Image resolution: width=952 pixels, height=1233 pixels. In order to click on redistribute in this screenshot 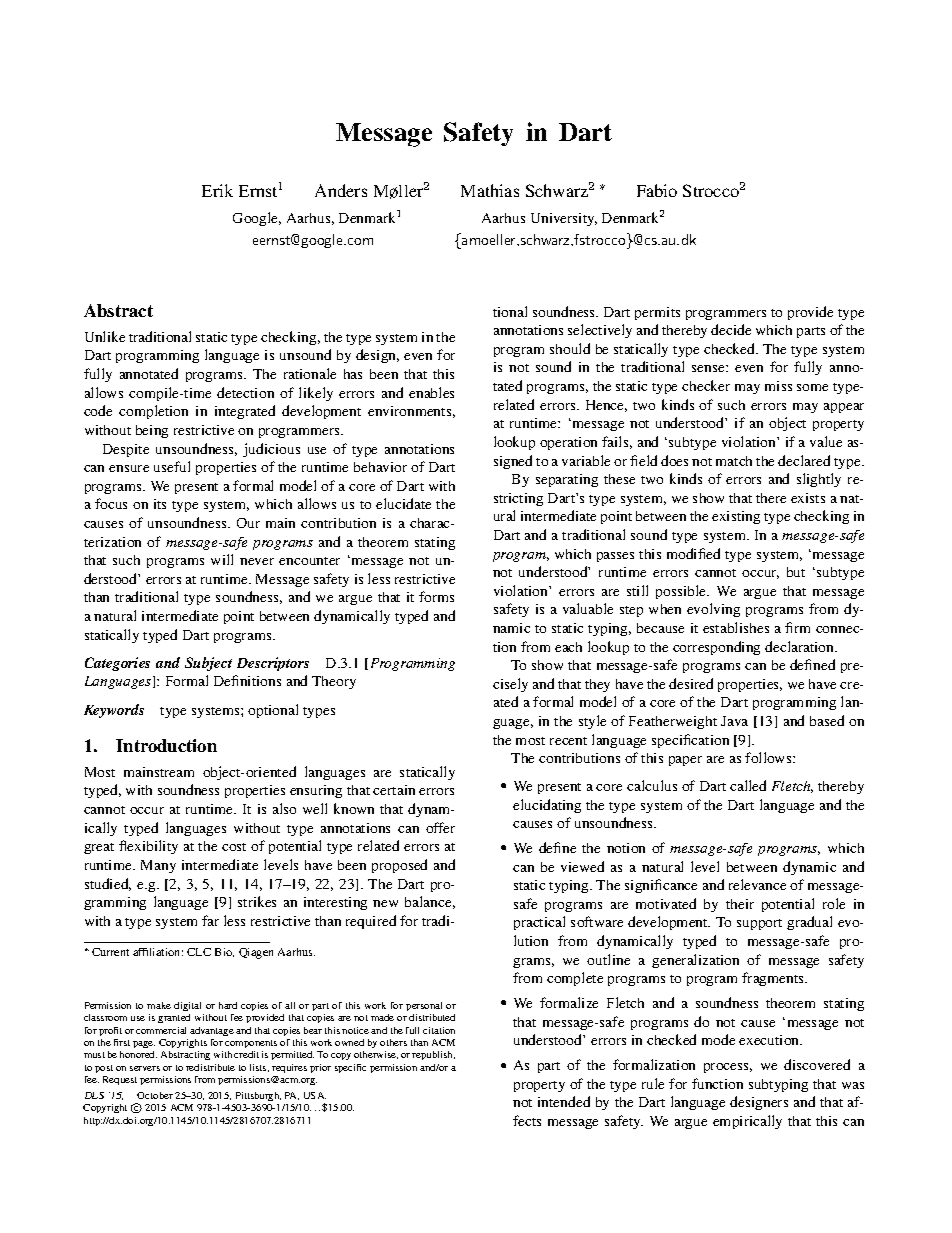, I will do `click(210, 1067)`.
